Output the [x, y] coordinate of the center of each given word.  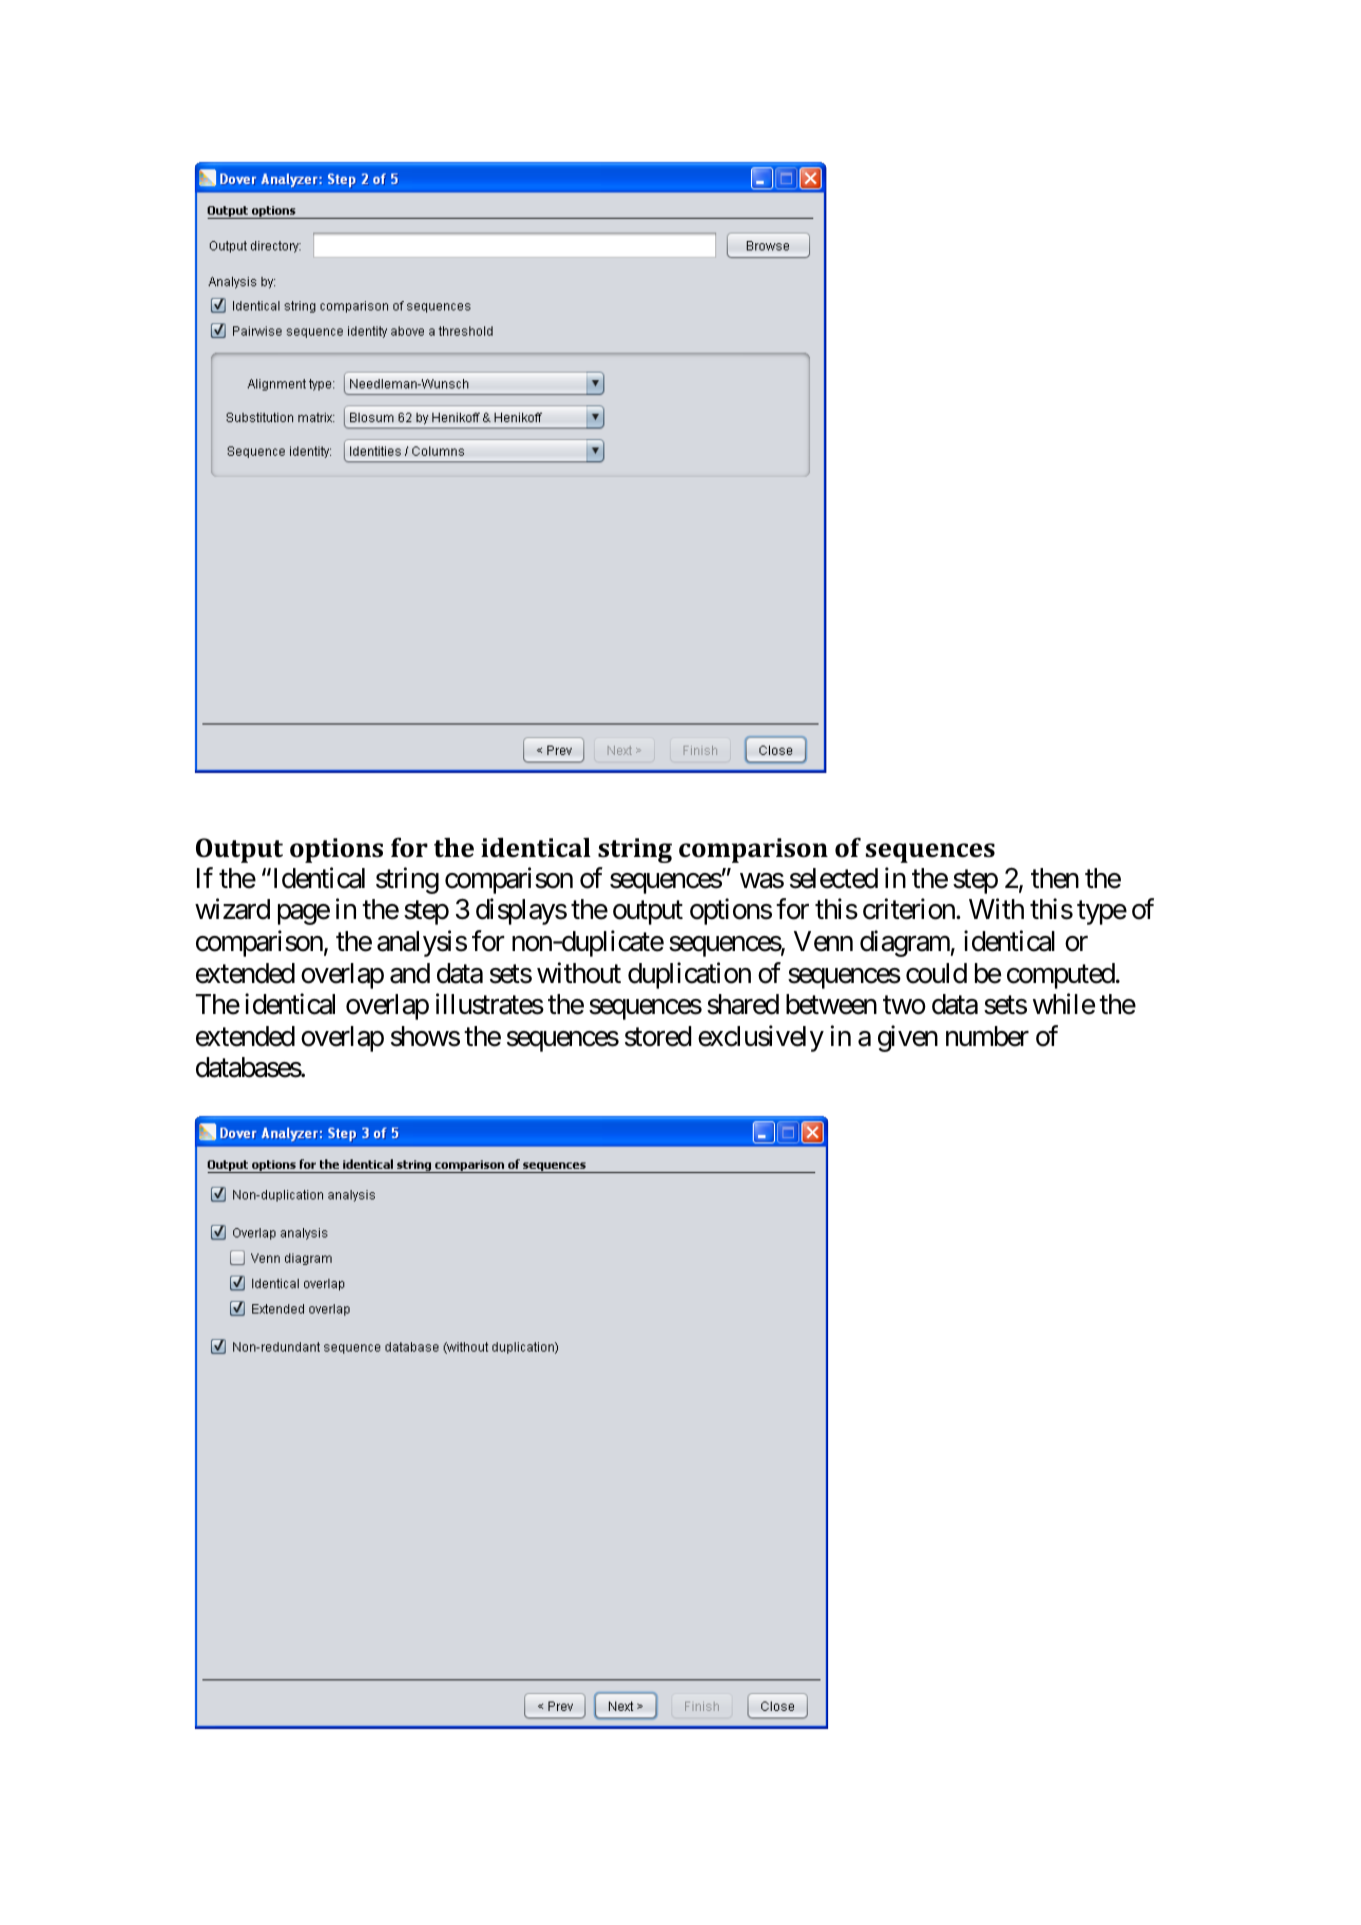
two [904, 1005]
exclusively [761, 1038]
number [987, 1036]
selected [834, 878]
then [1055, 878]
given [908, 1038]
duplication [689, 975]
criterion [910, 909]
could [936, 973]
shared [743, 1004]
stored [658, 1036]
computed [1061, 976]
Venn [823, 941]
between [831, 1004]
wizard [232, 909]
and [410, 973]
